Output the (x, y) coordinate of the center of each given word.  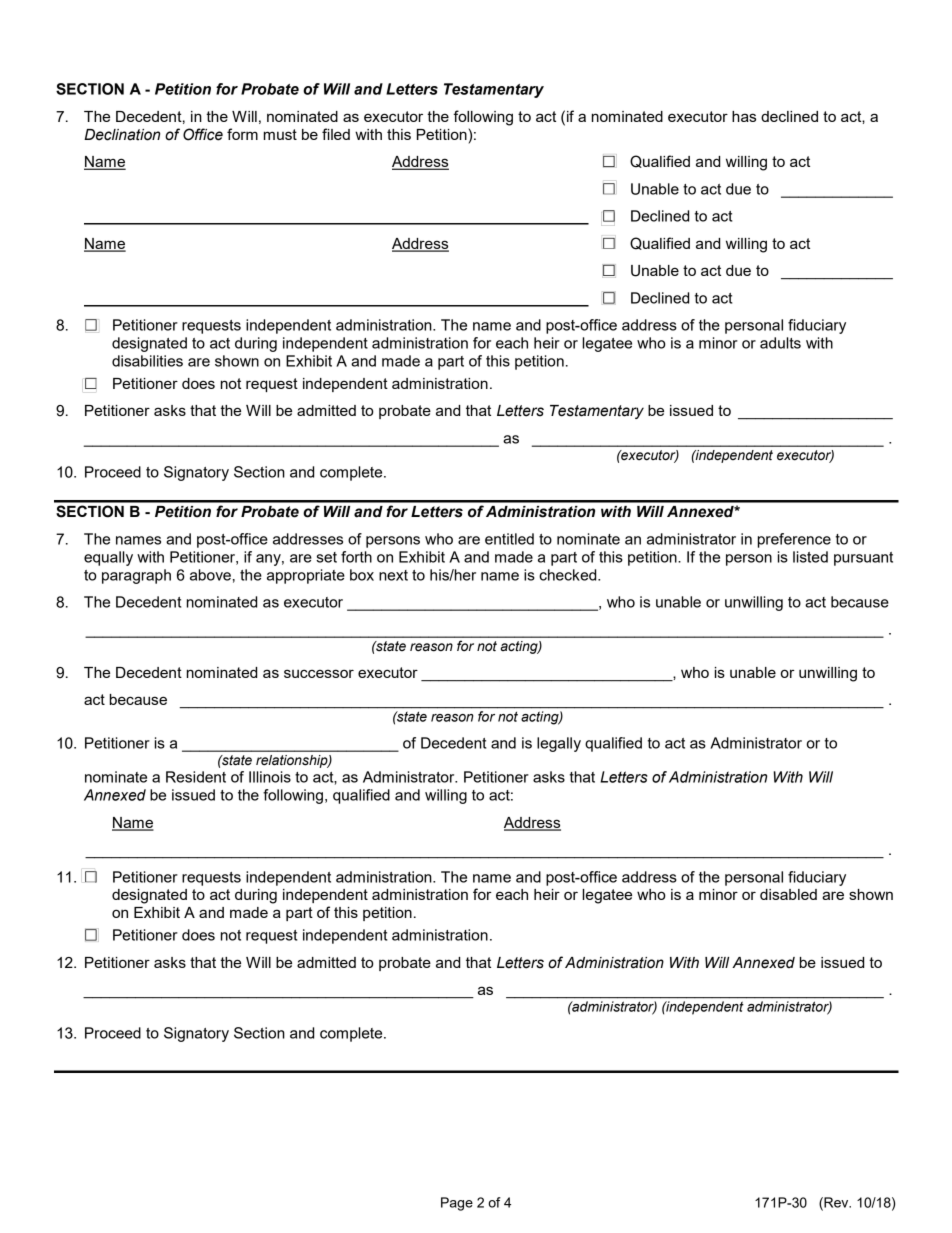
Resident (196, 777)
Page (457, 1204)
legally (559, 744)
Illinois (270, 777)
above (210, 575)
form (242, 134)
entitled (509, 539)
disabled (788, 894)
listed (810, 557)
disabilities (147, 361)
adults (780, 343)
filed (336, 134)
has (744, 116)
